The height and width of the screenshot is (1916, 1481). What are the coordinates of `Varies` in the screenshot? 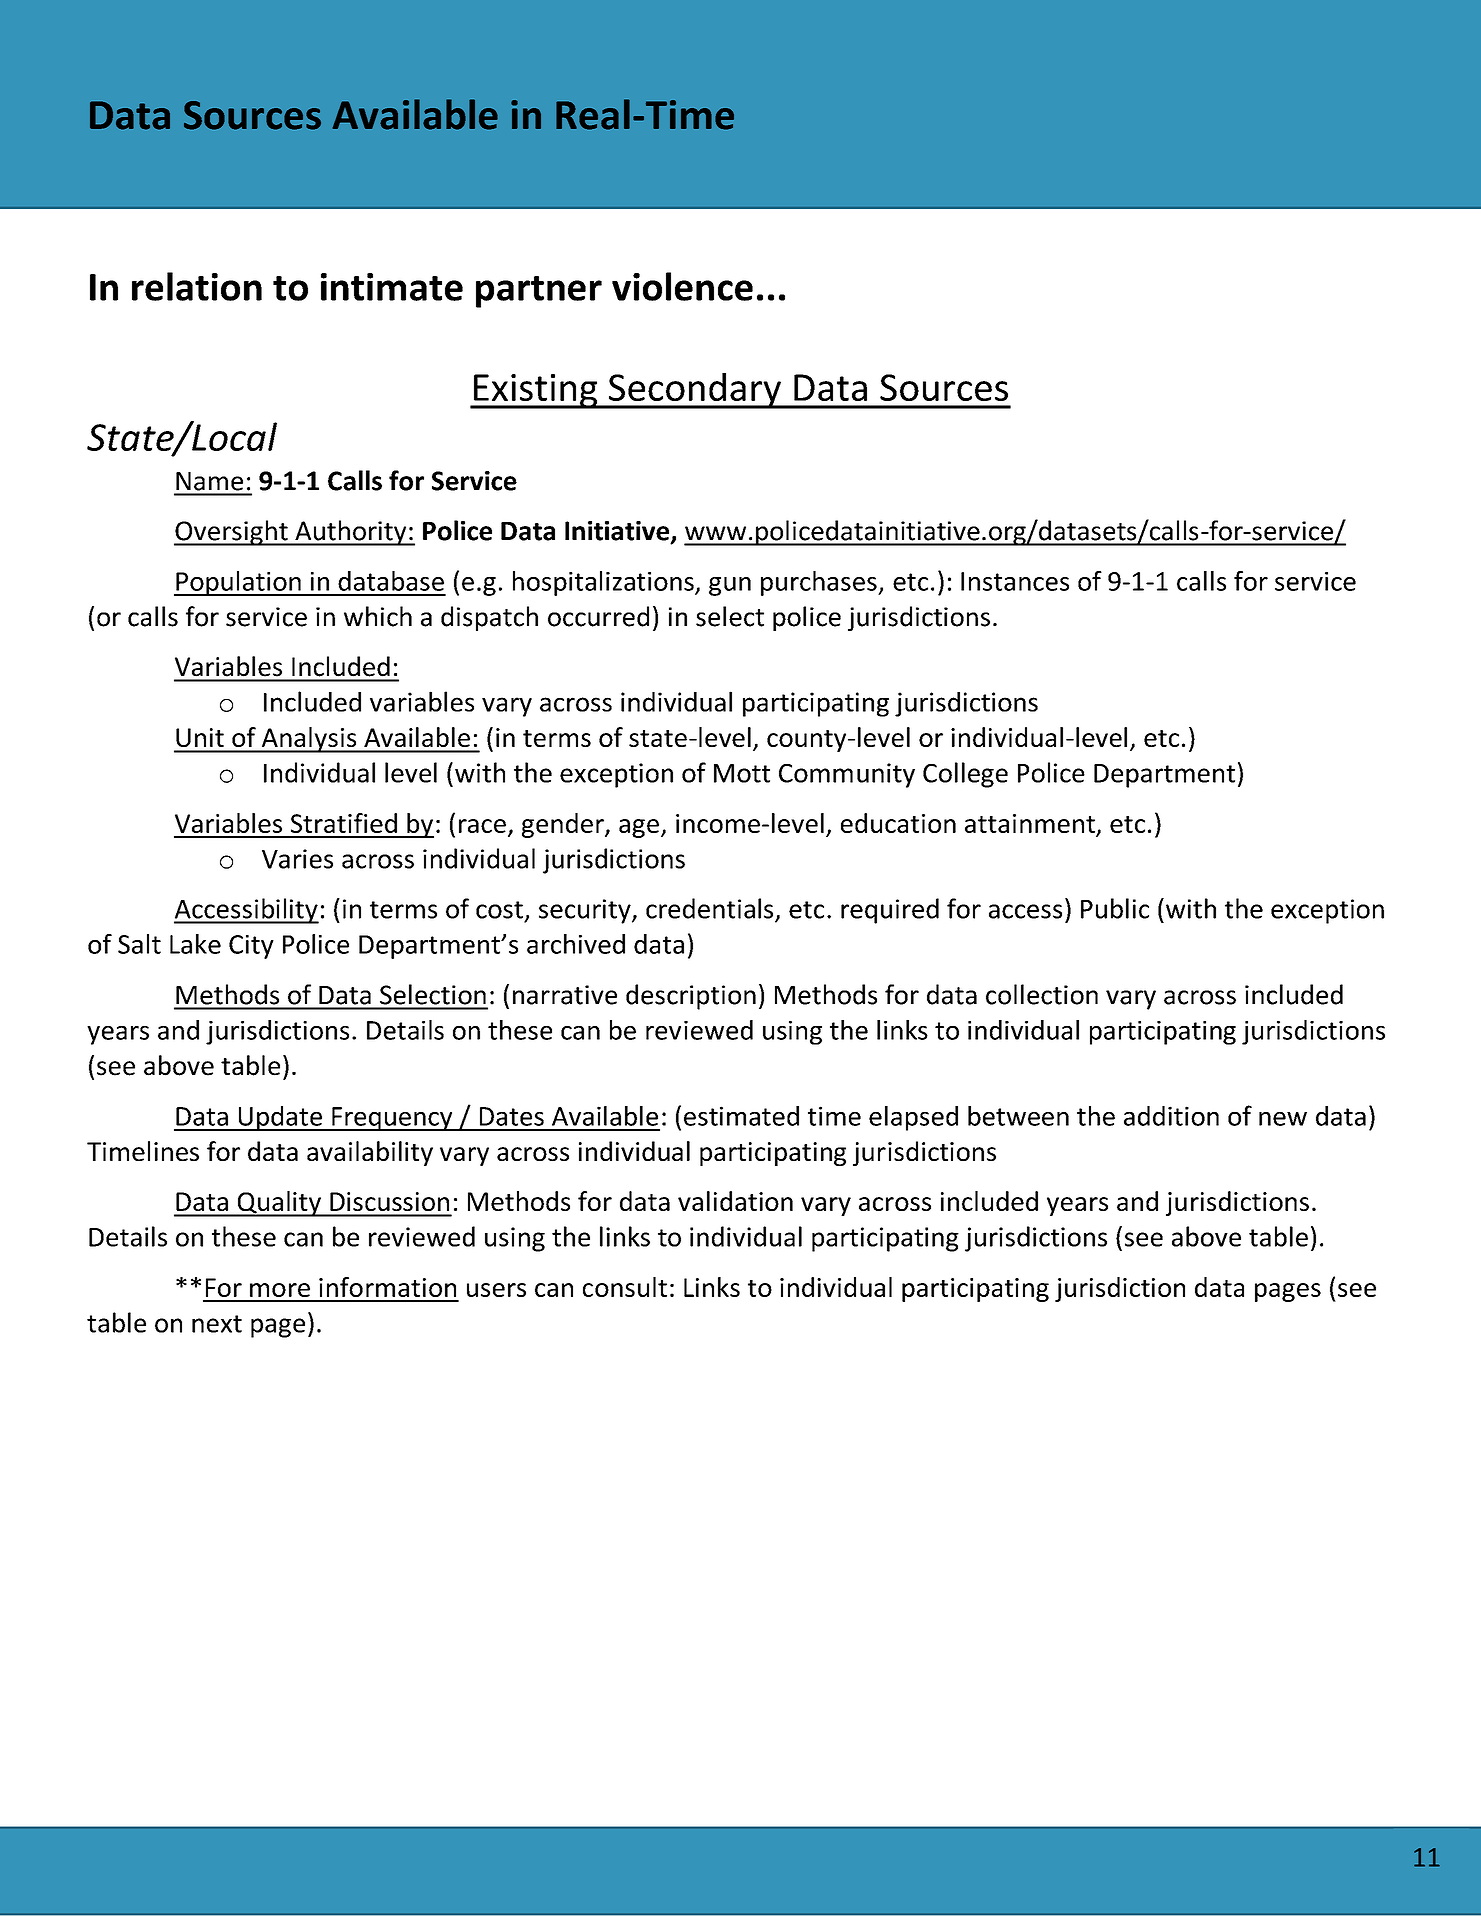 It's located at (297, 859).
